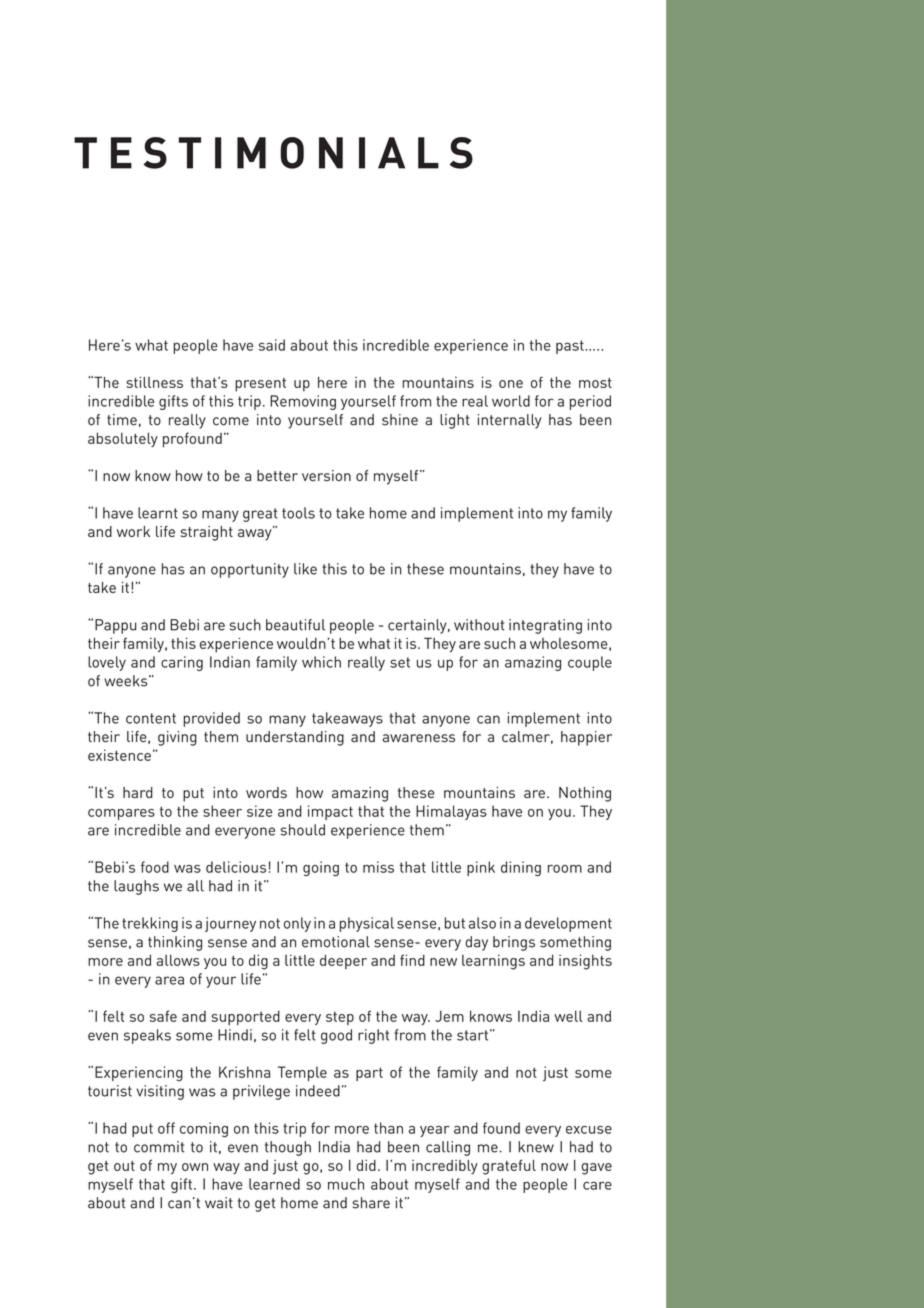  What do you see at coordinates (273, 153) in the document?
I see `TESTIMONIALS` at bounding box center [273, 153].
